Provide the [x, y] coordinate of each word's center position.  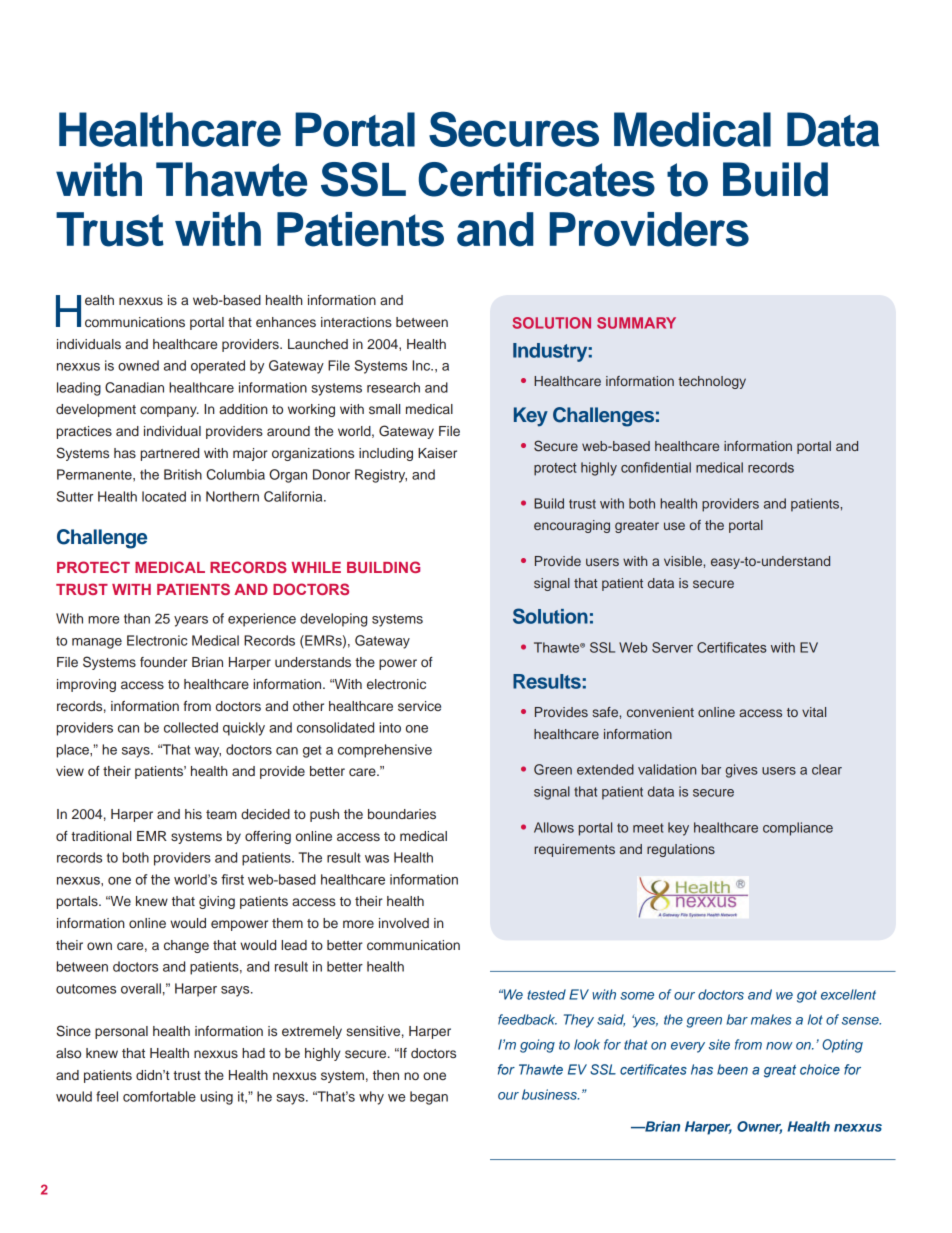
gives [741, 771]
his [193, 814]
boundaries [402, 814]
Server [672, 647]
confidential [656, 467]
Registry [381, 476]
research [393, 387]
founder [163, 662]
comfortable [159, 1096]
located [164, 496]
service [419, 706]
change [186, 946]
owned [138, 365]
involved [404, 923]
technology [712, 382]
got [807, 996]
